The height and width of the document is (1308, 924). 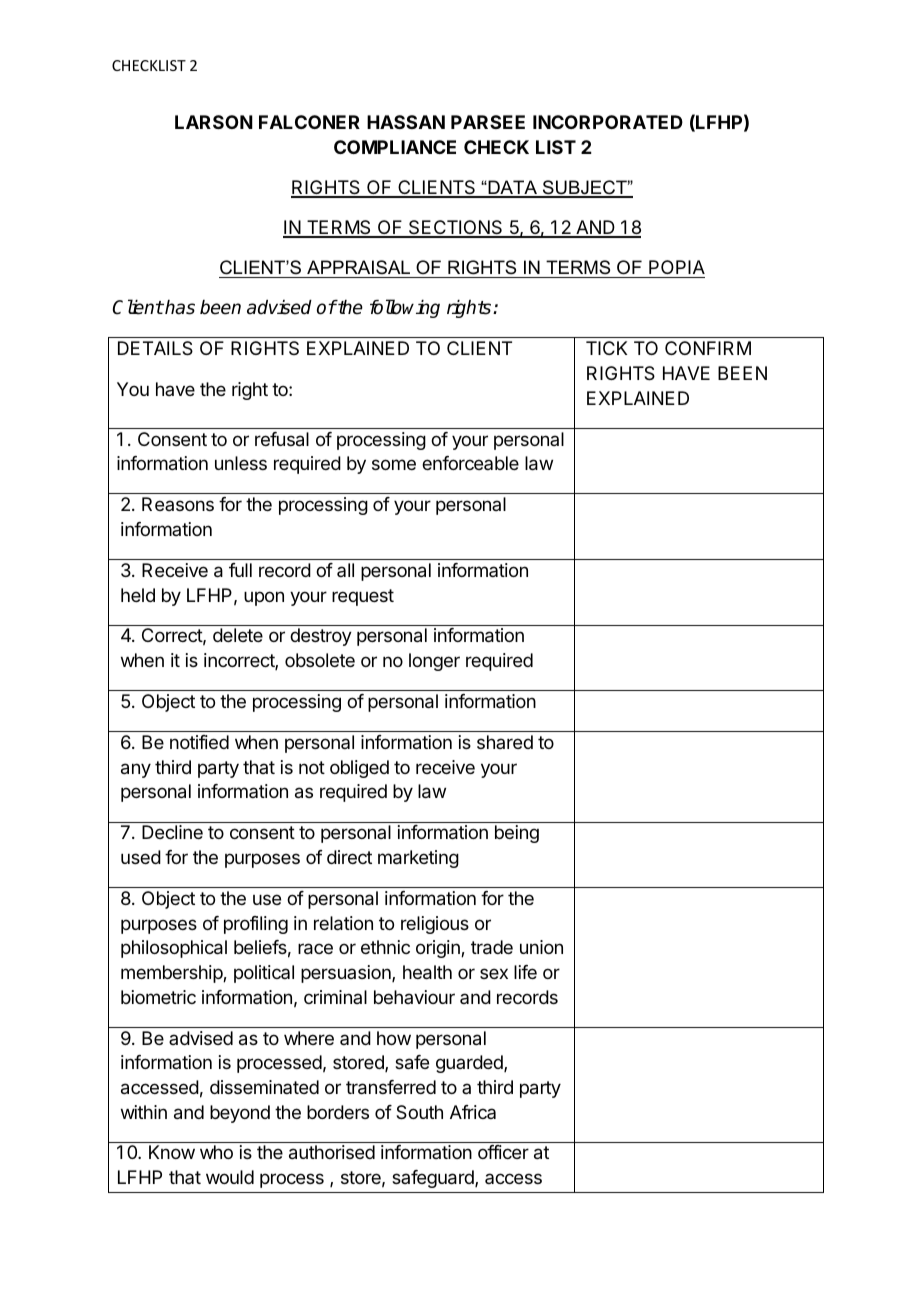 What do you see at coordinates (214, 122) in the document?
I see `LARSON` at bounding box center [214, 122].
